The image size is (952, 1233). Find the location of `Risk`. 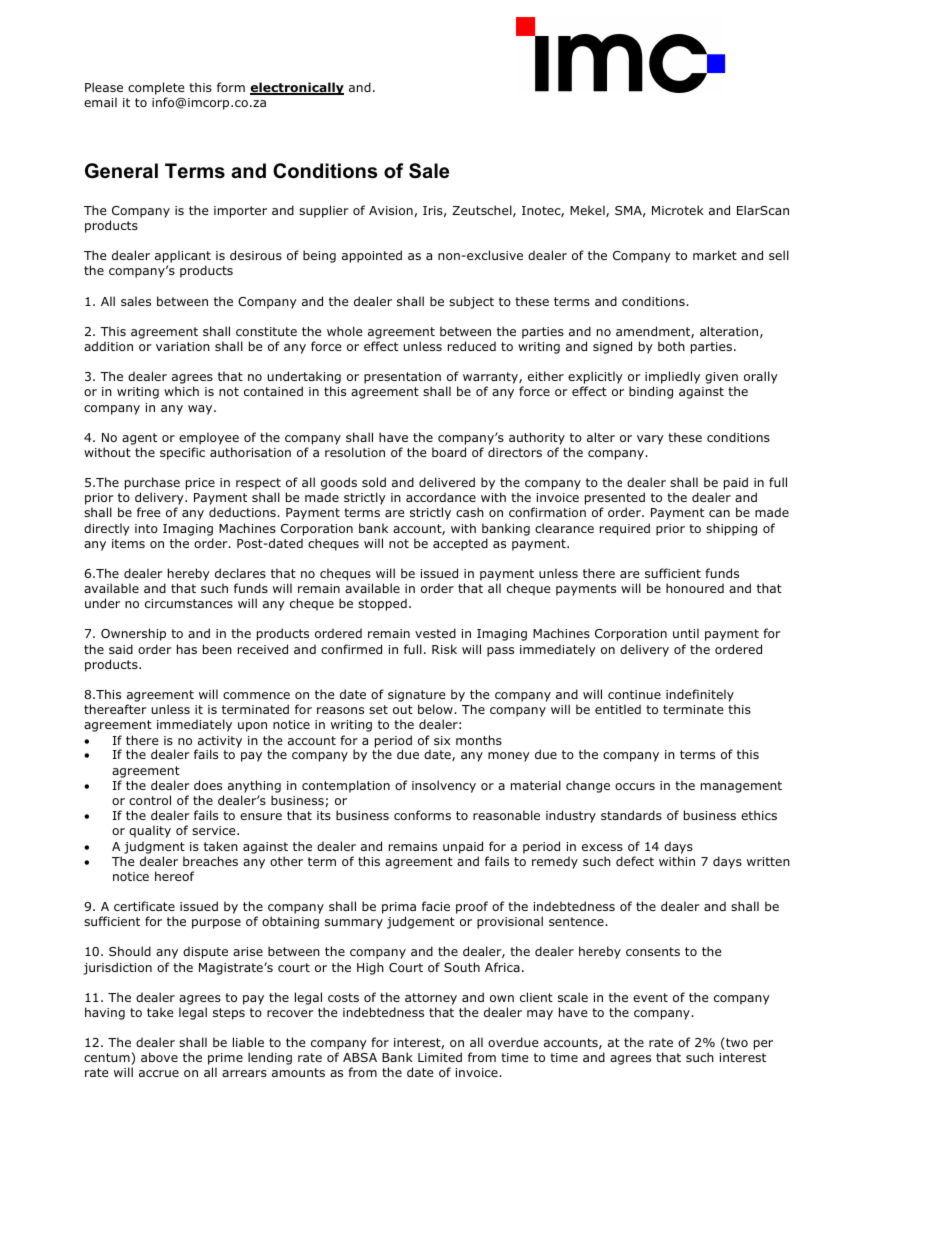

Risk is located at coordinates (444, 649).
